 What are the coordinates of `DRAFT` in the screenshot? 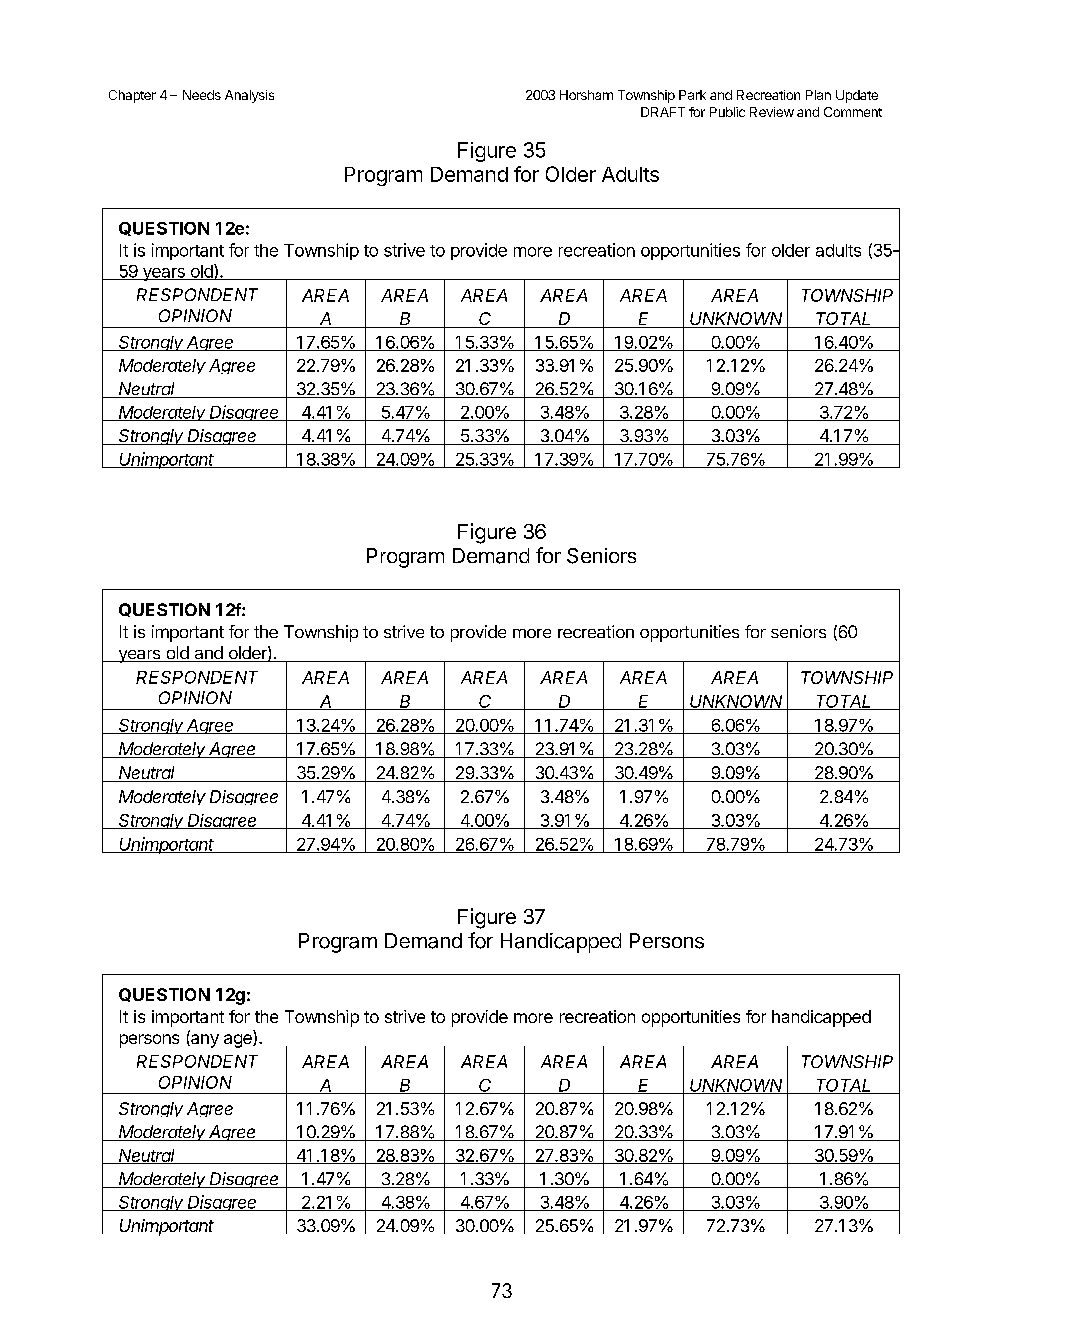 It's located at (663, 112).
